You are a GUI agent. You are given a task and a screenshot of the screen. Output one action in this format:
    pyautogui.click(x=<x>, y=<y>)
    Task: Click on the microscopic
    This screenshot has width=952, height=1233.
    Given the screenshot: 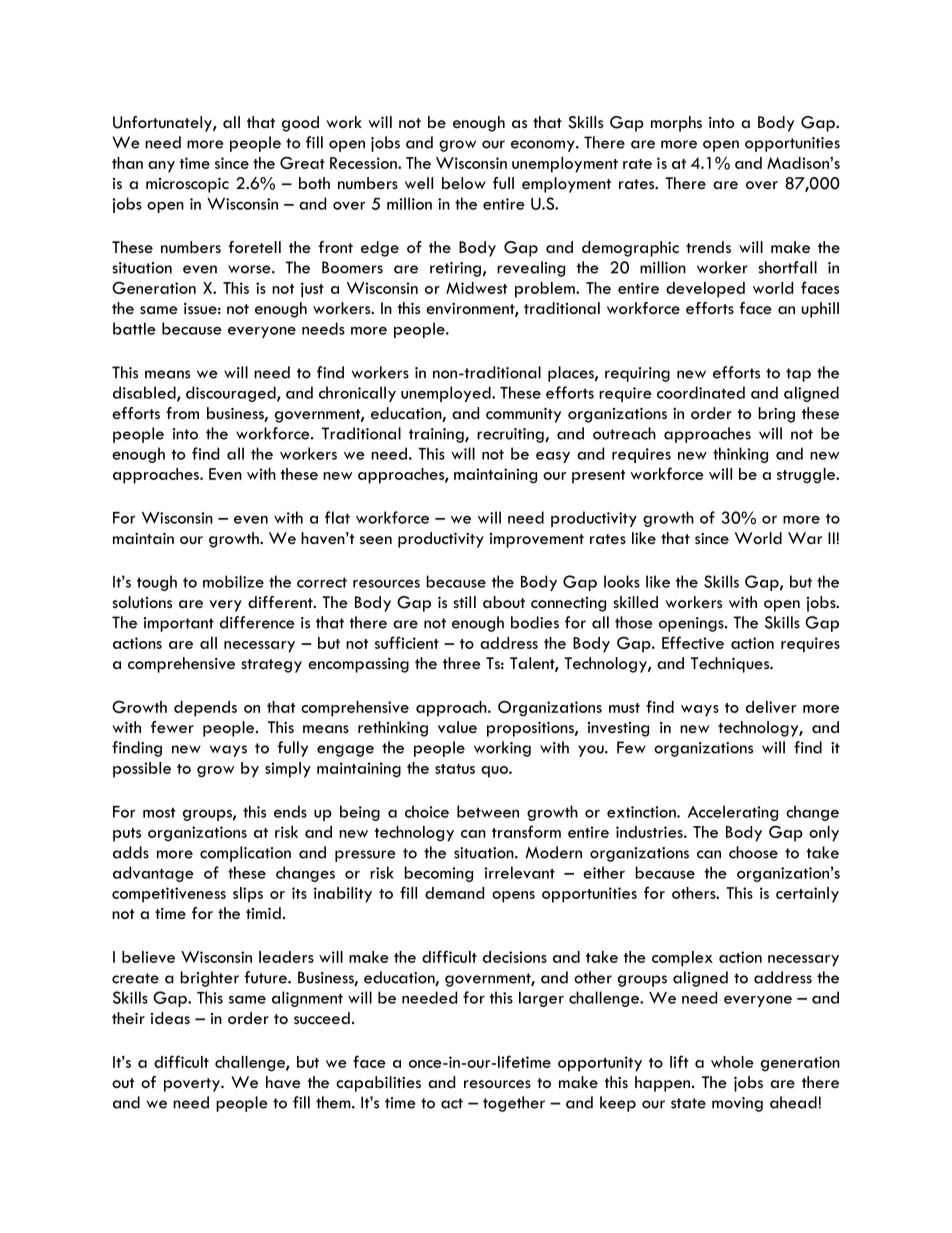 What is the action you would take?
    pyautogui.click(x=187, y=185)
